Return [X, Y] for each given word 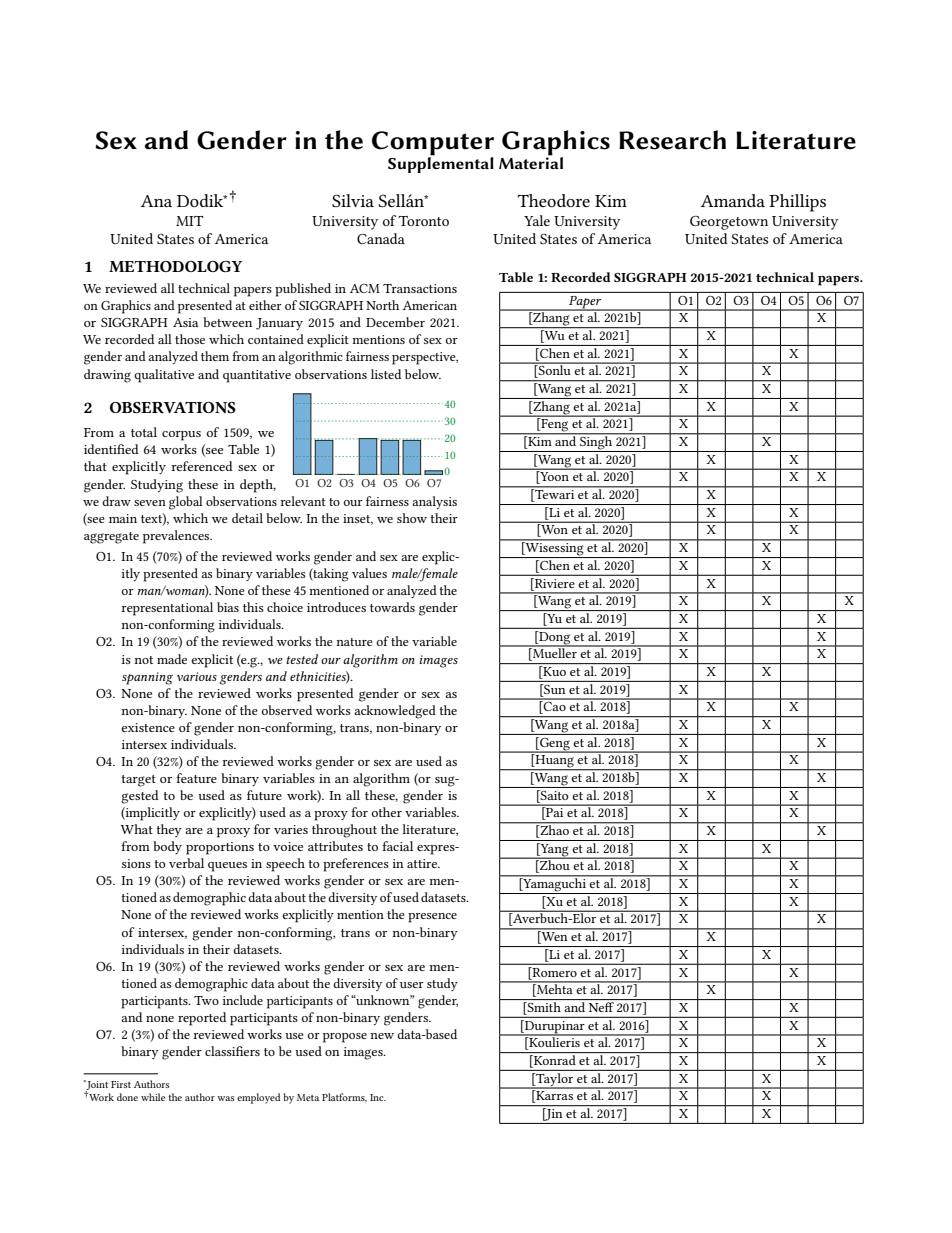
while [153, 1097]
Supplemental [441, 164]
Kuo [553, 672]
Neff [601, 1007]
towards [392, 607]
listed [386, 374]
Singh [596, 443]
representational [167, 609]
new [382, 1036]
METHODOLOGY [175, 266]
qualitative [164, 376]
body [167, 847]
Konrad [554, 1061]
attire [423, 863]
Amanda [732, 200]
